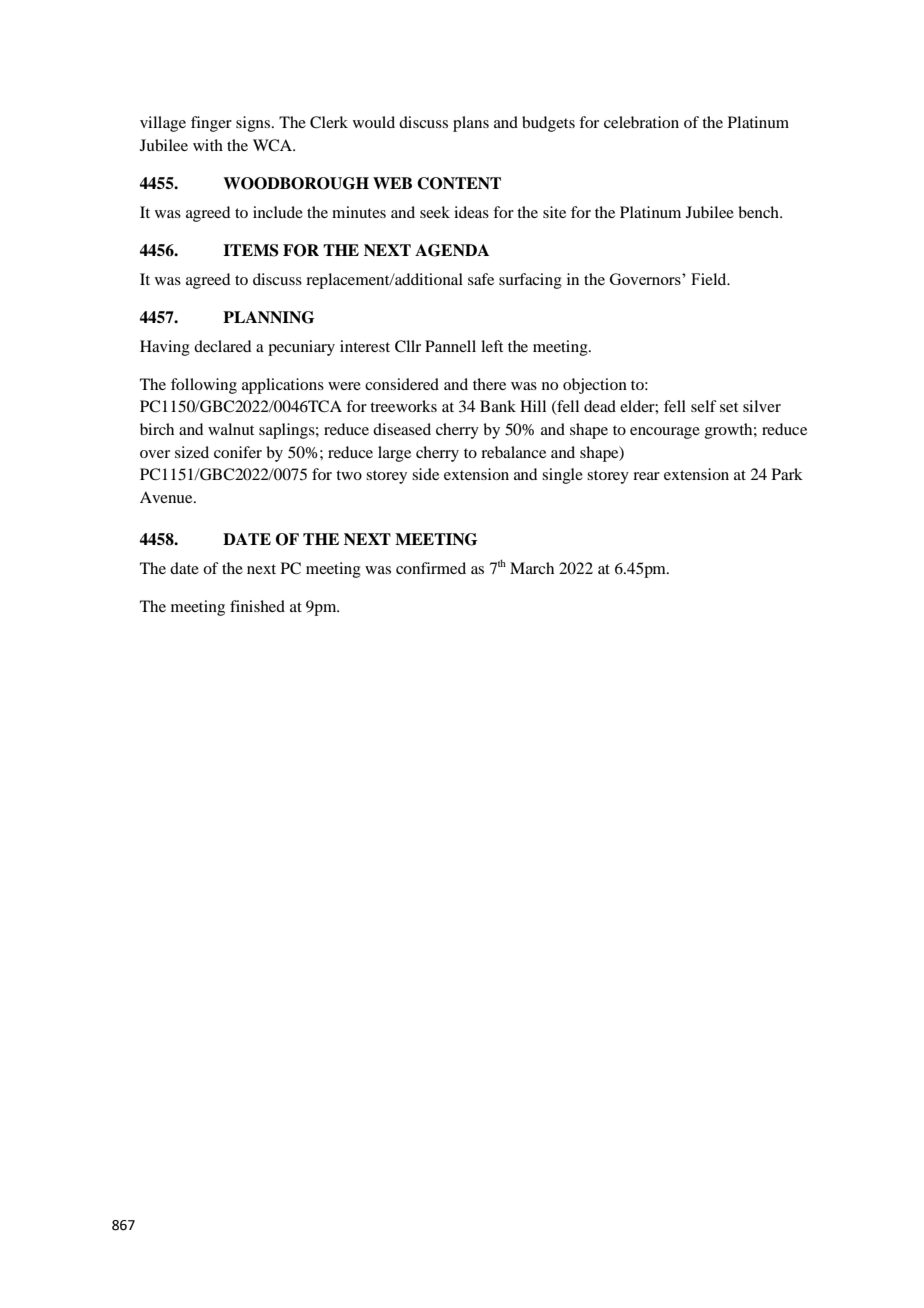 Image resolution: width=924 pixels, height=1308 pixels. What do you see at coordinates (641, 122) in the screenshot?
I see `celebration` at bounding box center [641, 122].
